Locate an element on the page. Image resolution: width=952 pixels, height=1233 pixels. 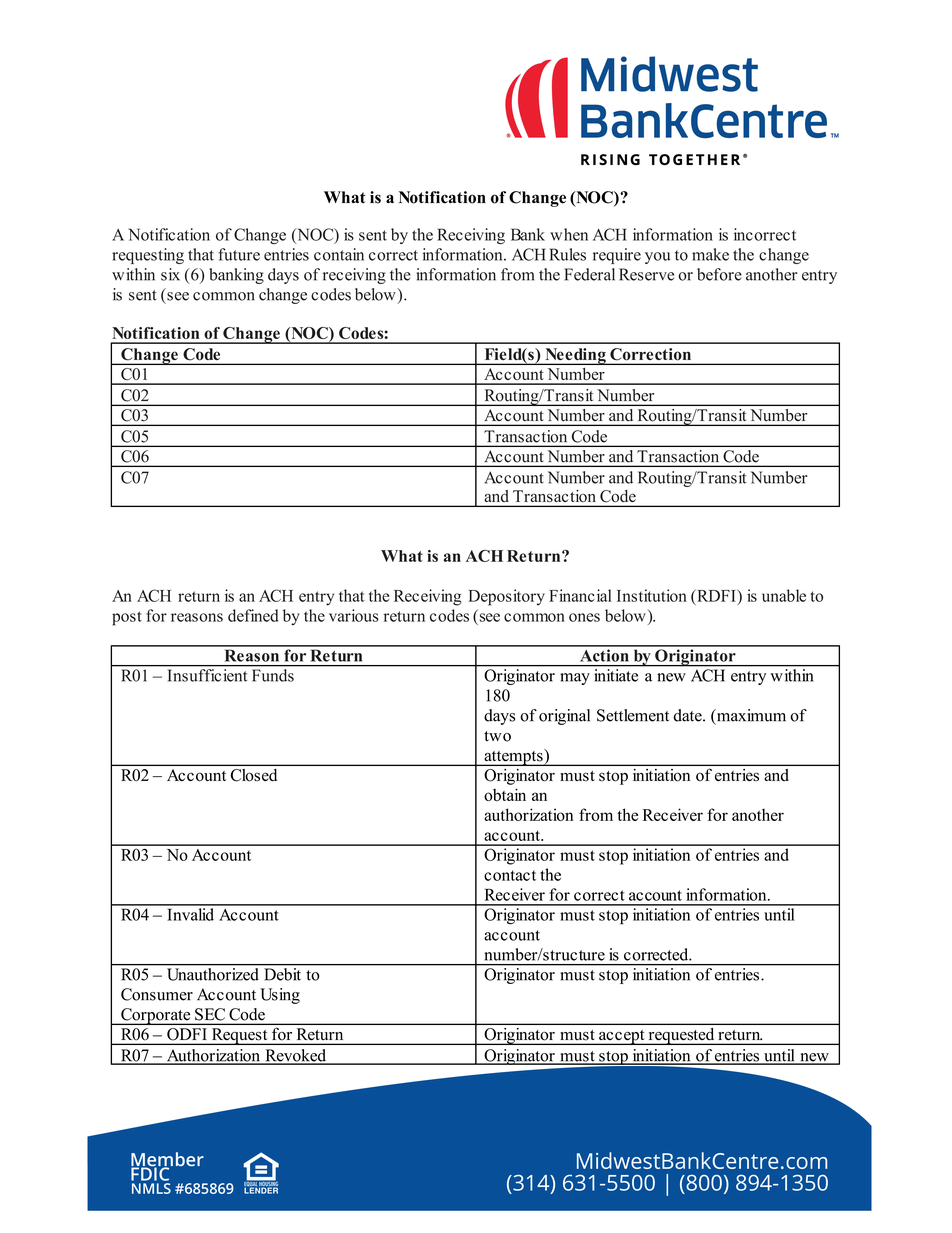
Closed is located at coordinates (254, 775).
